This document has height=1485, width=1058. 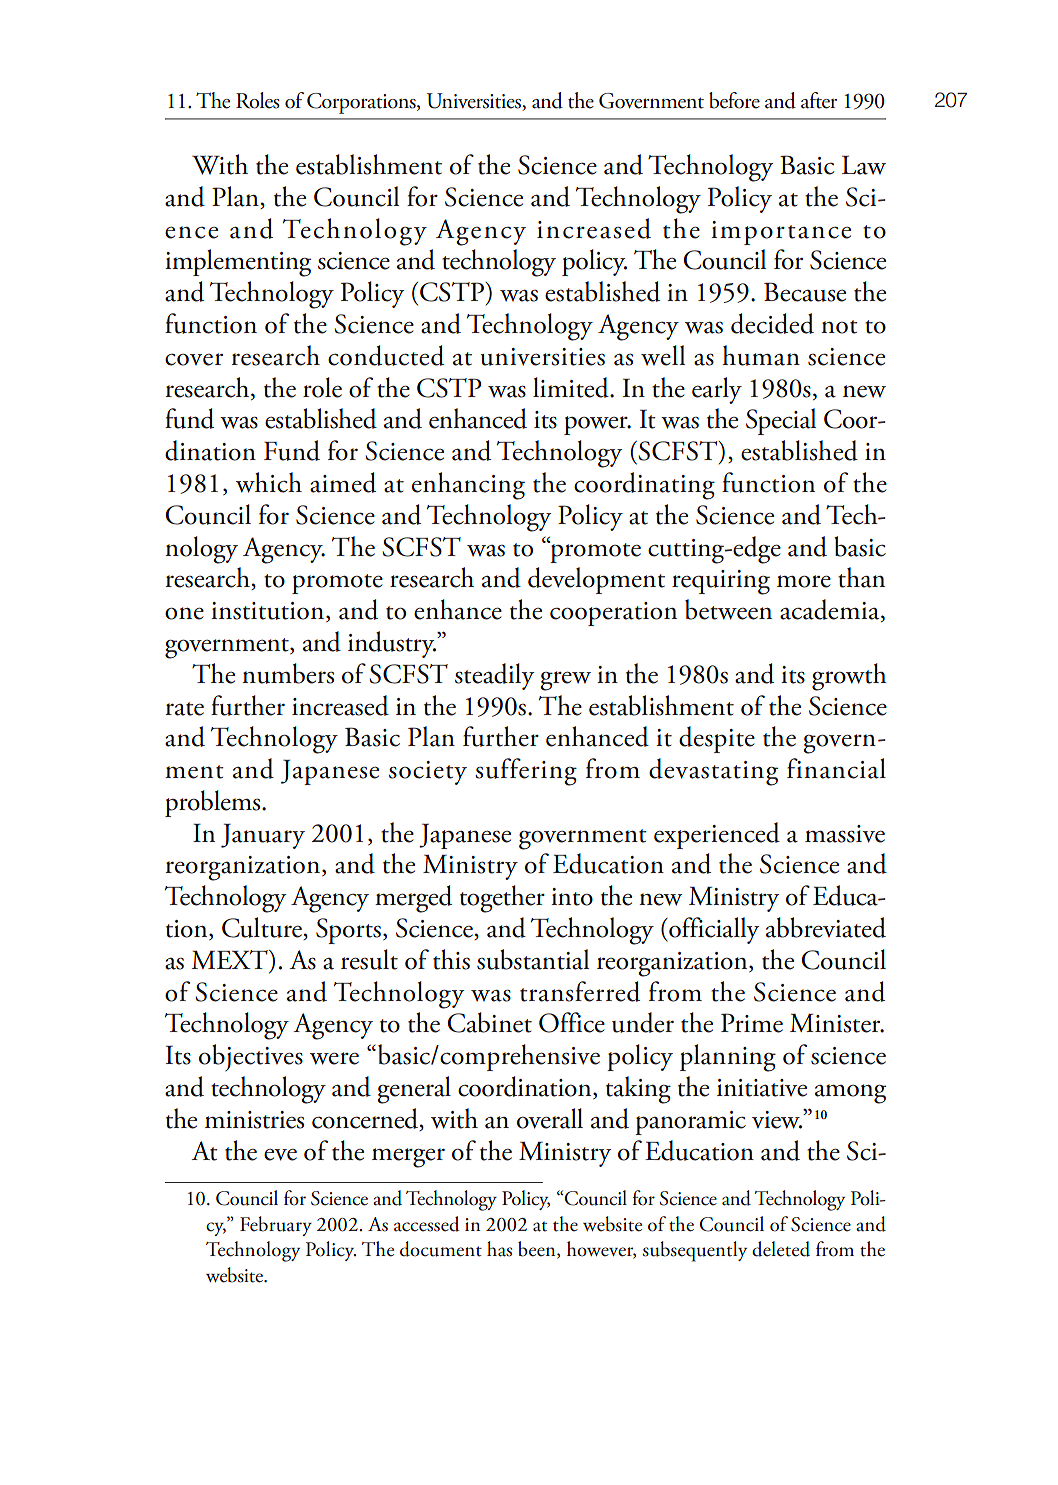 What do you see at coordinates (254, 1120) in the document?
I see `ministries` at bounding box center [254, 1120].
